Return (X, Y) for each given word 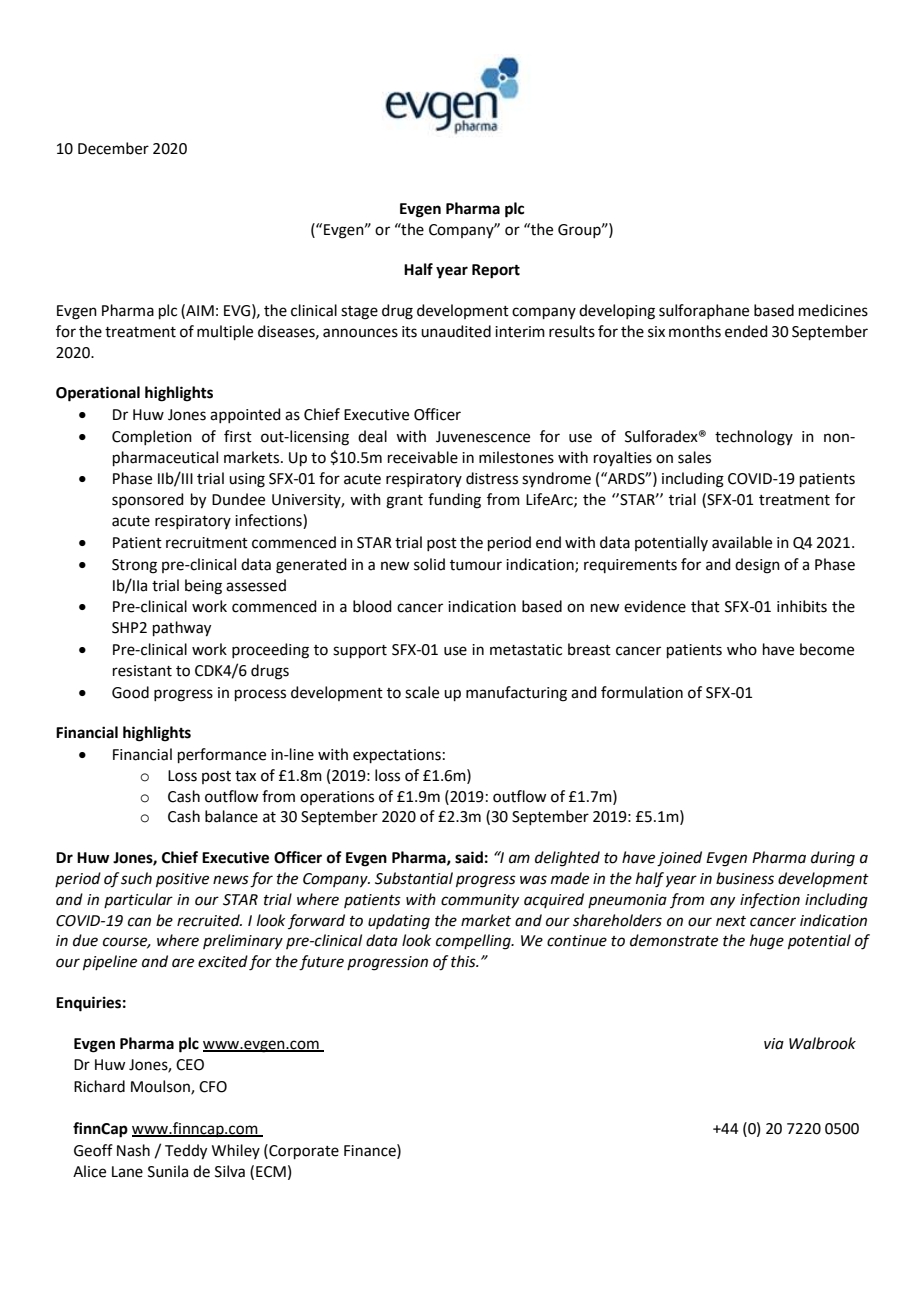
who (742, 649)
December (113, 148)
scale (422, 692)
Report (496, 271)
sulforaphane (704, 311)
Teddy (186, 1152)
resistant (142, 671)
